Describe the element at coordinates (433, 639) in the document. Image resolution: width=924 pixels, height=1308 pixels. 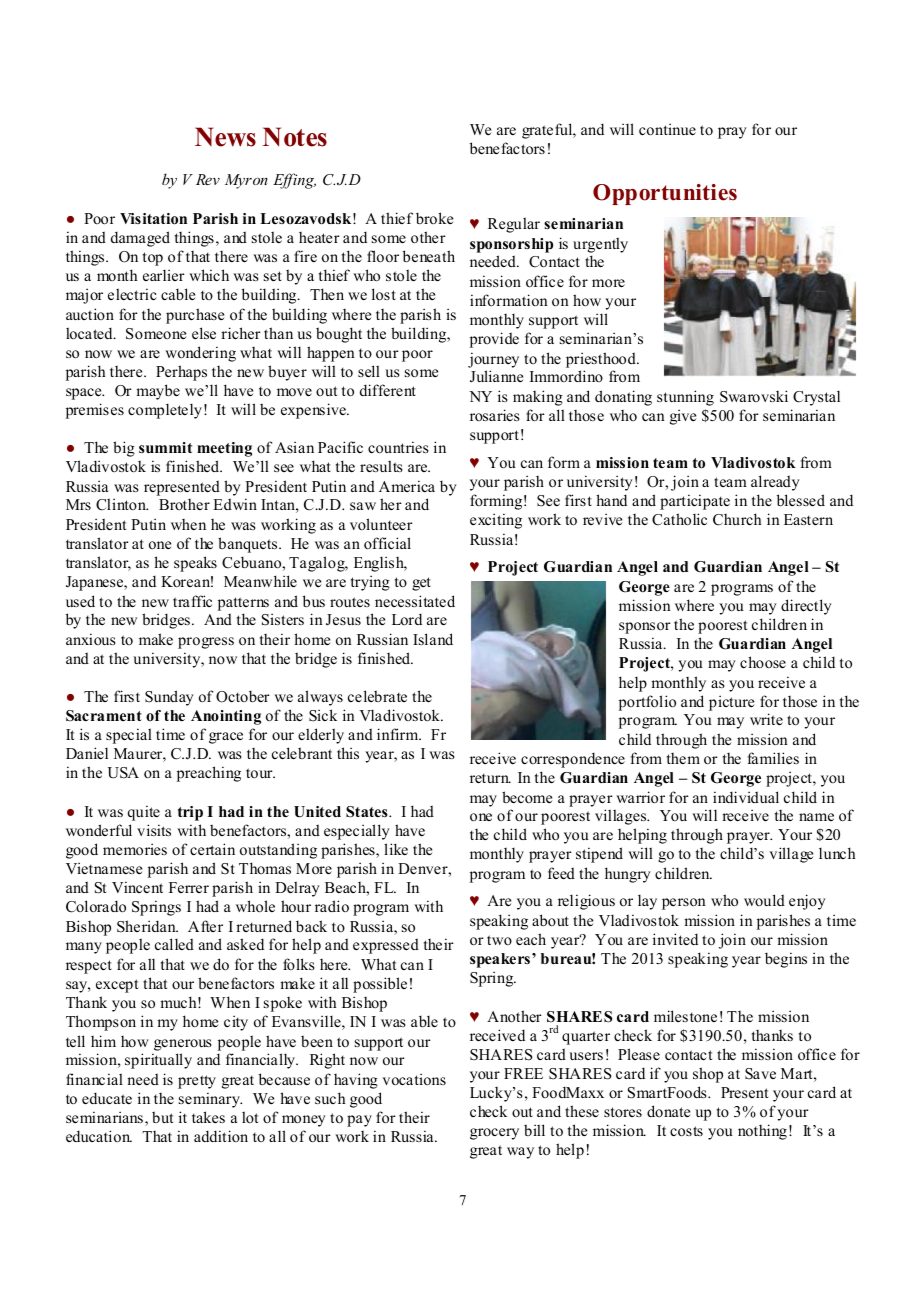
I see `Island` at that location.
